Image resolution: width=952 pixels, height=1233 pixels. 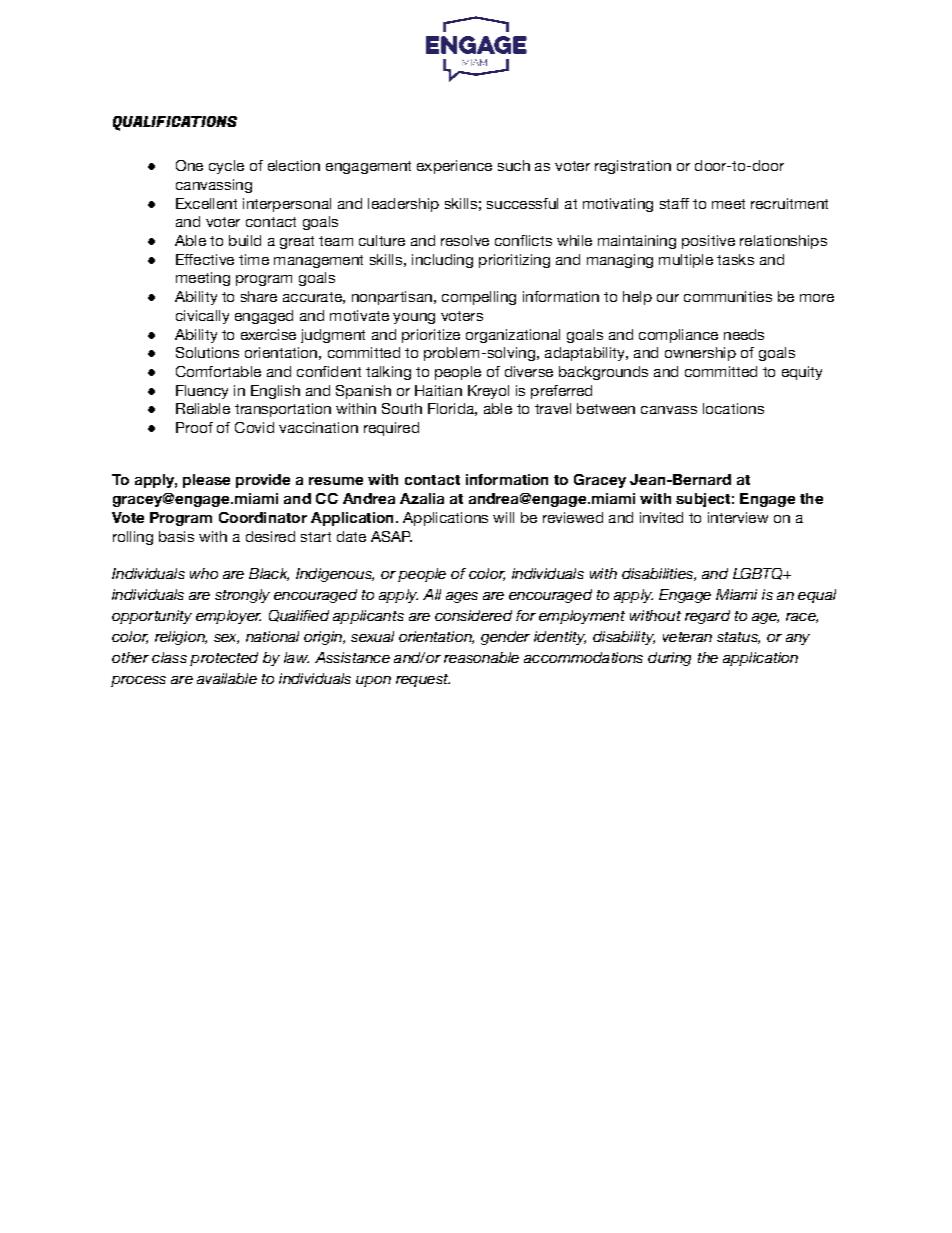 I want to click on interview, so click(x=738, y=517).
